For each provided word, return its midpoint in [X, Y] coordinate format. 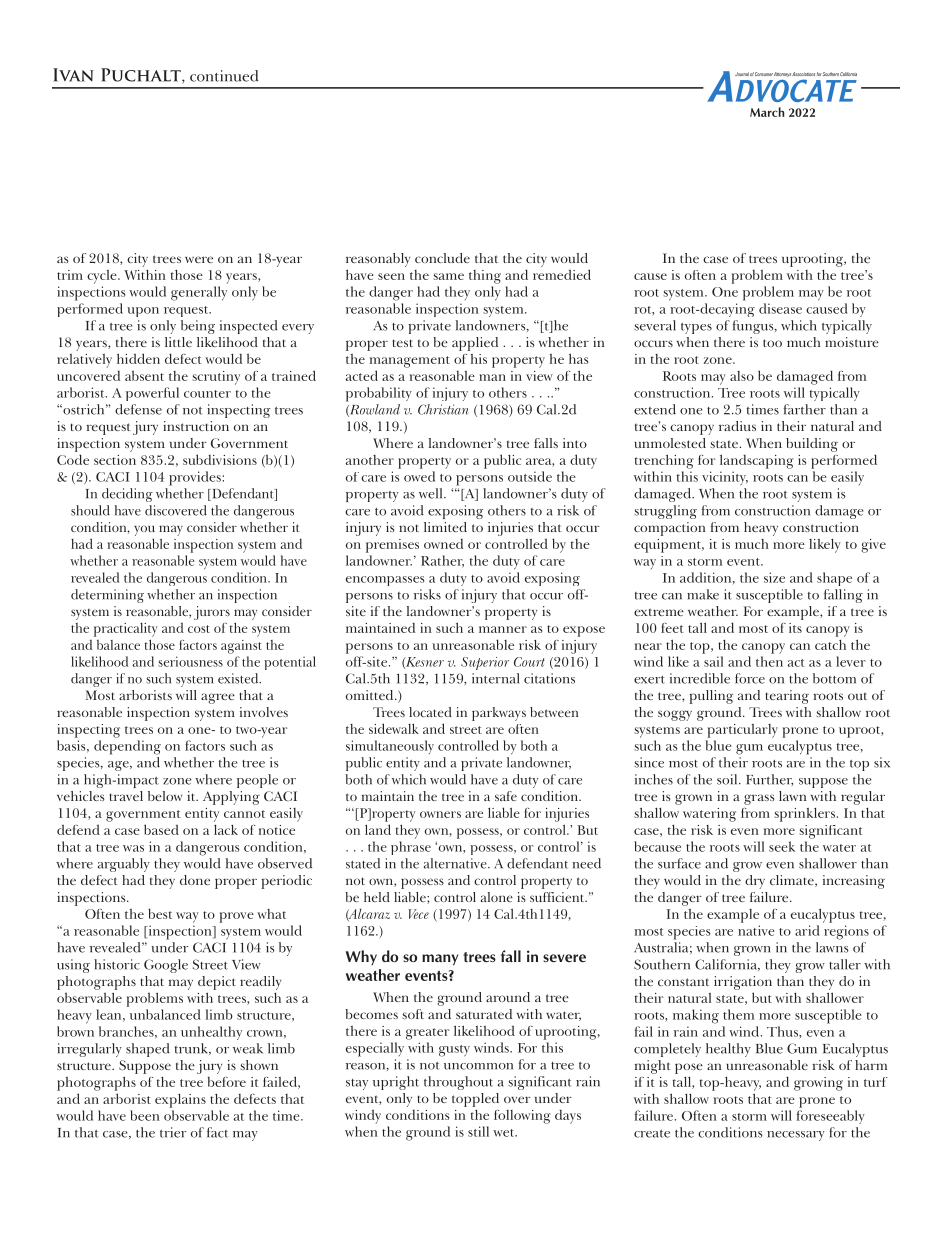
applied [475, 344]
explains [180, 1101]
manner [503, 629]
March [767, 112]
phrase [411, 848]
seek [782, 846]
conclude [442, 258]
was [133, 848]
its [795, 628]
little [178, 342]
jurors [212, 613]
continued [224, 76]
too [772, 343]
